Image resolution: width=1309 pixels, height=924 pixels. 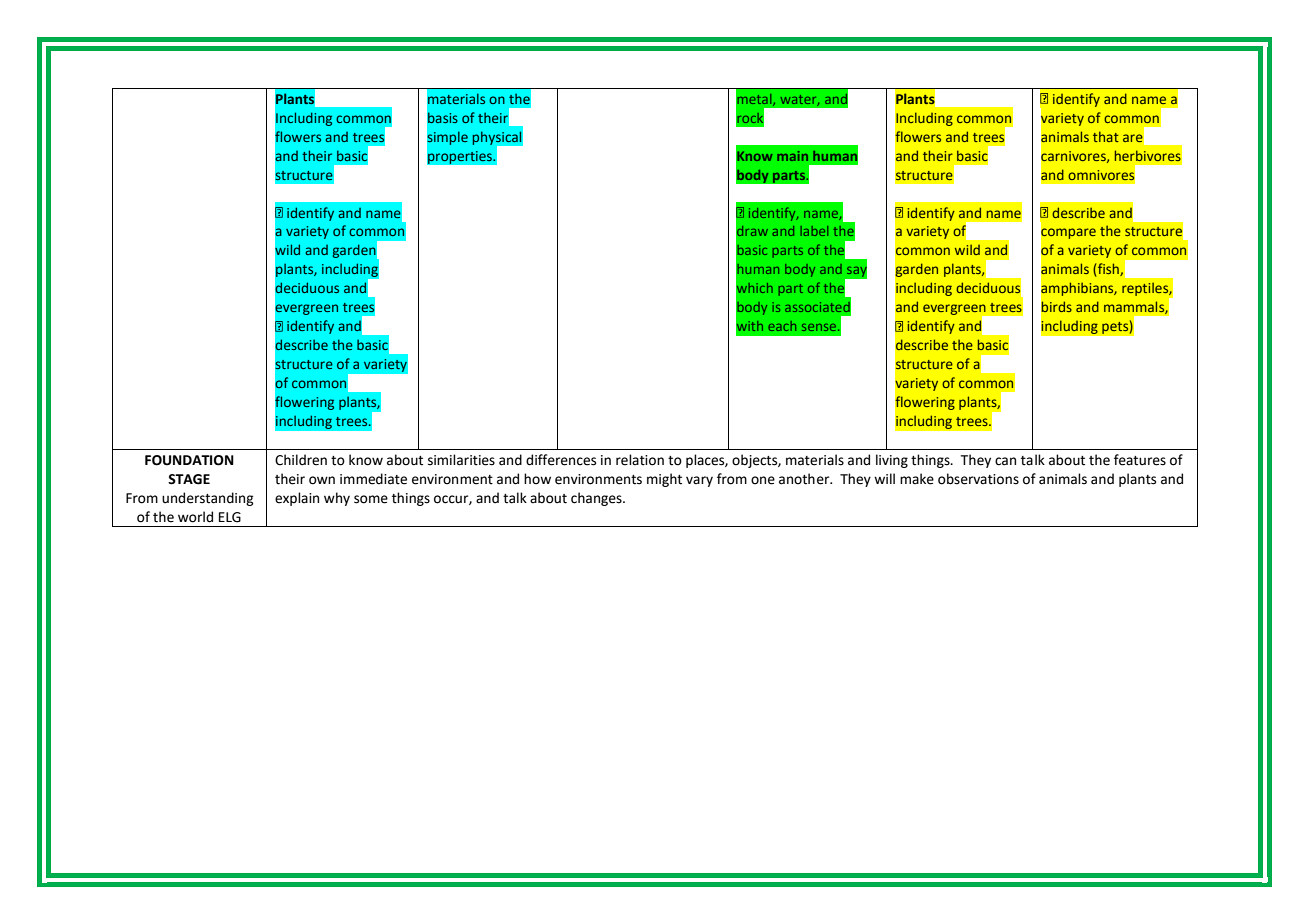 What do you see at coordinates (297, 499) in the screenshot?
I see `explain` at bounding box center [297, 499].
